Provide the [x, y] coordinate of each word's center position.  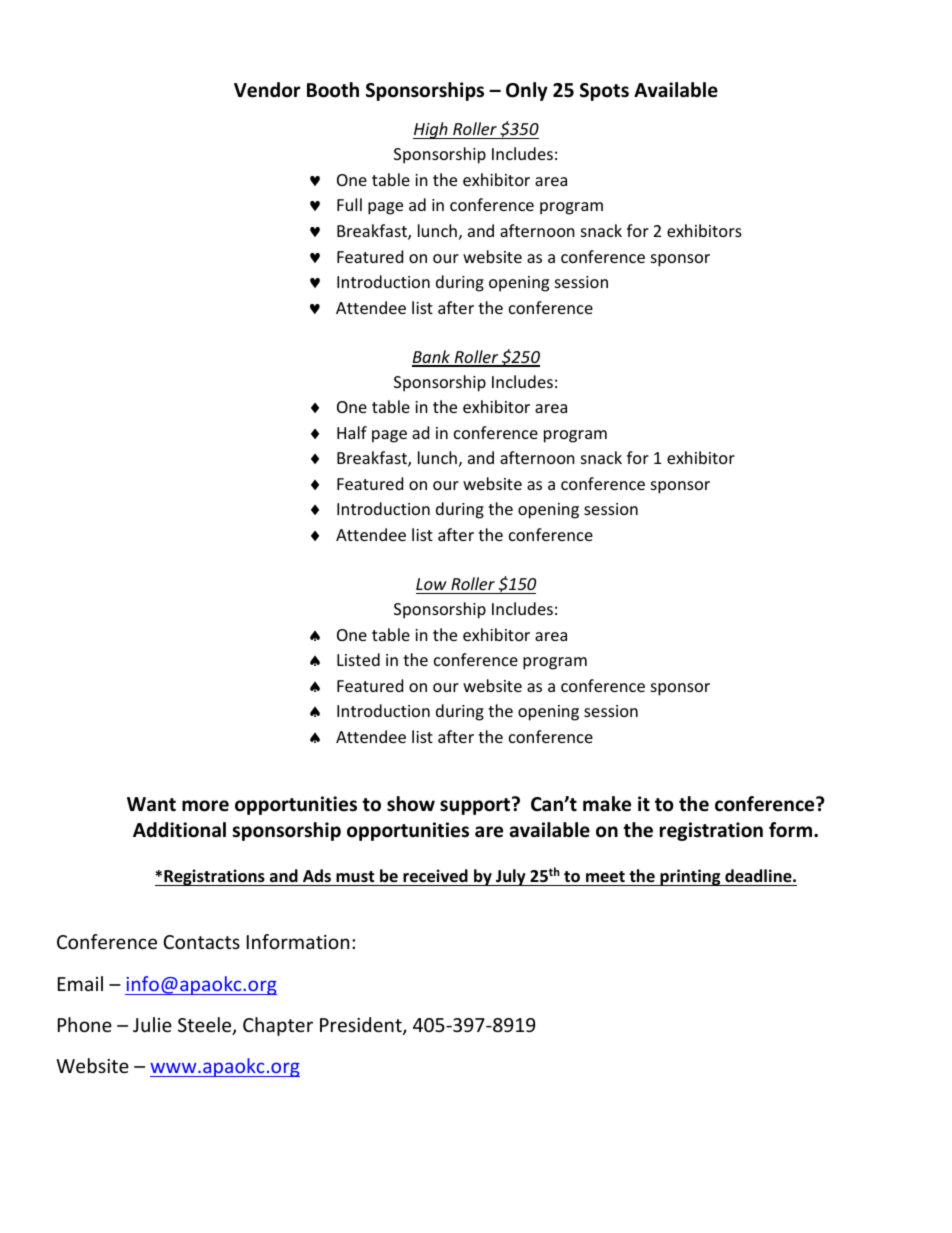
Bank [432, 358]
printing [690, 877]
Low [431, 584]
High [431, 130]
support [476, 806]
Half [352, 432]
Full [349, 204]
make [607, 804]
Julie [152, 1024]
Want [151, 804]
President [362, 1026]
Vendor [267, 90]
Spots [604, 92]
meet [605, 878]
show [411, 804]
